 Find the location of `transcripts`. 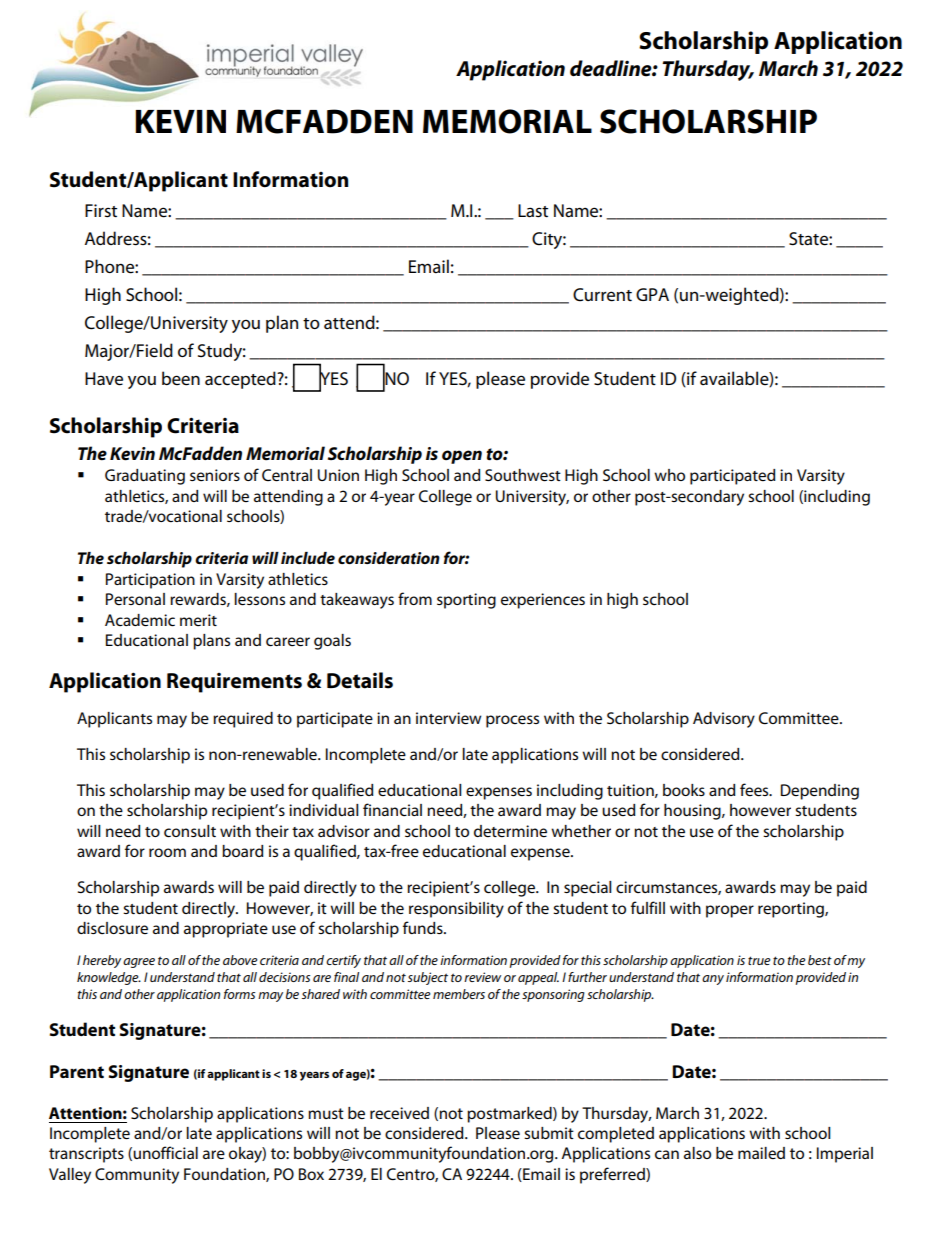

transcripts is located at coordinates (86, 1155).
